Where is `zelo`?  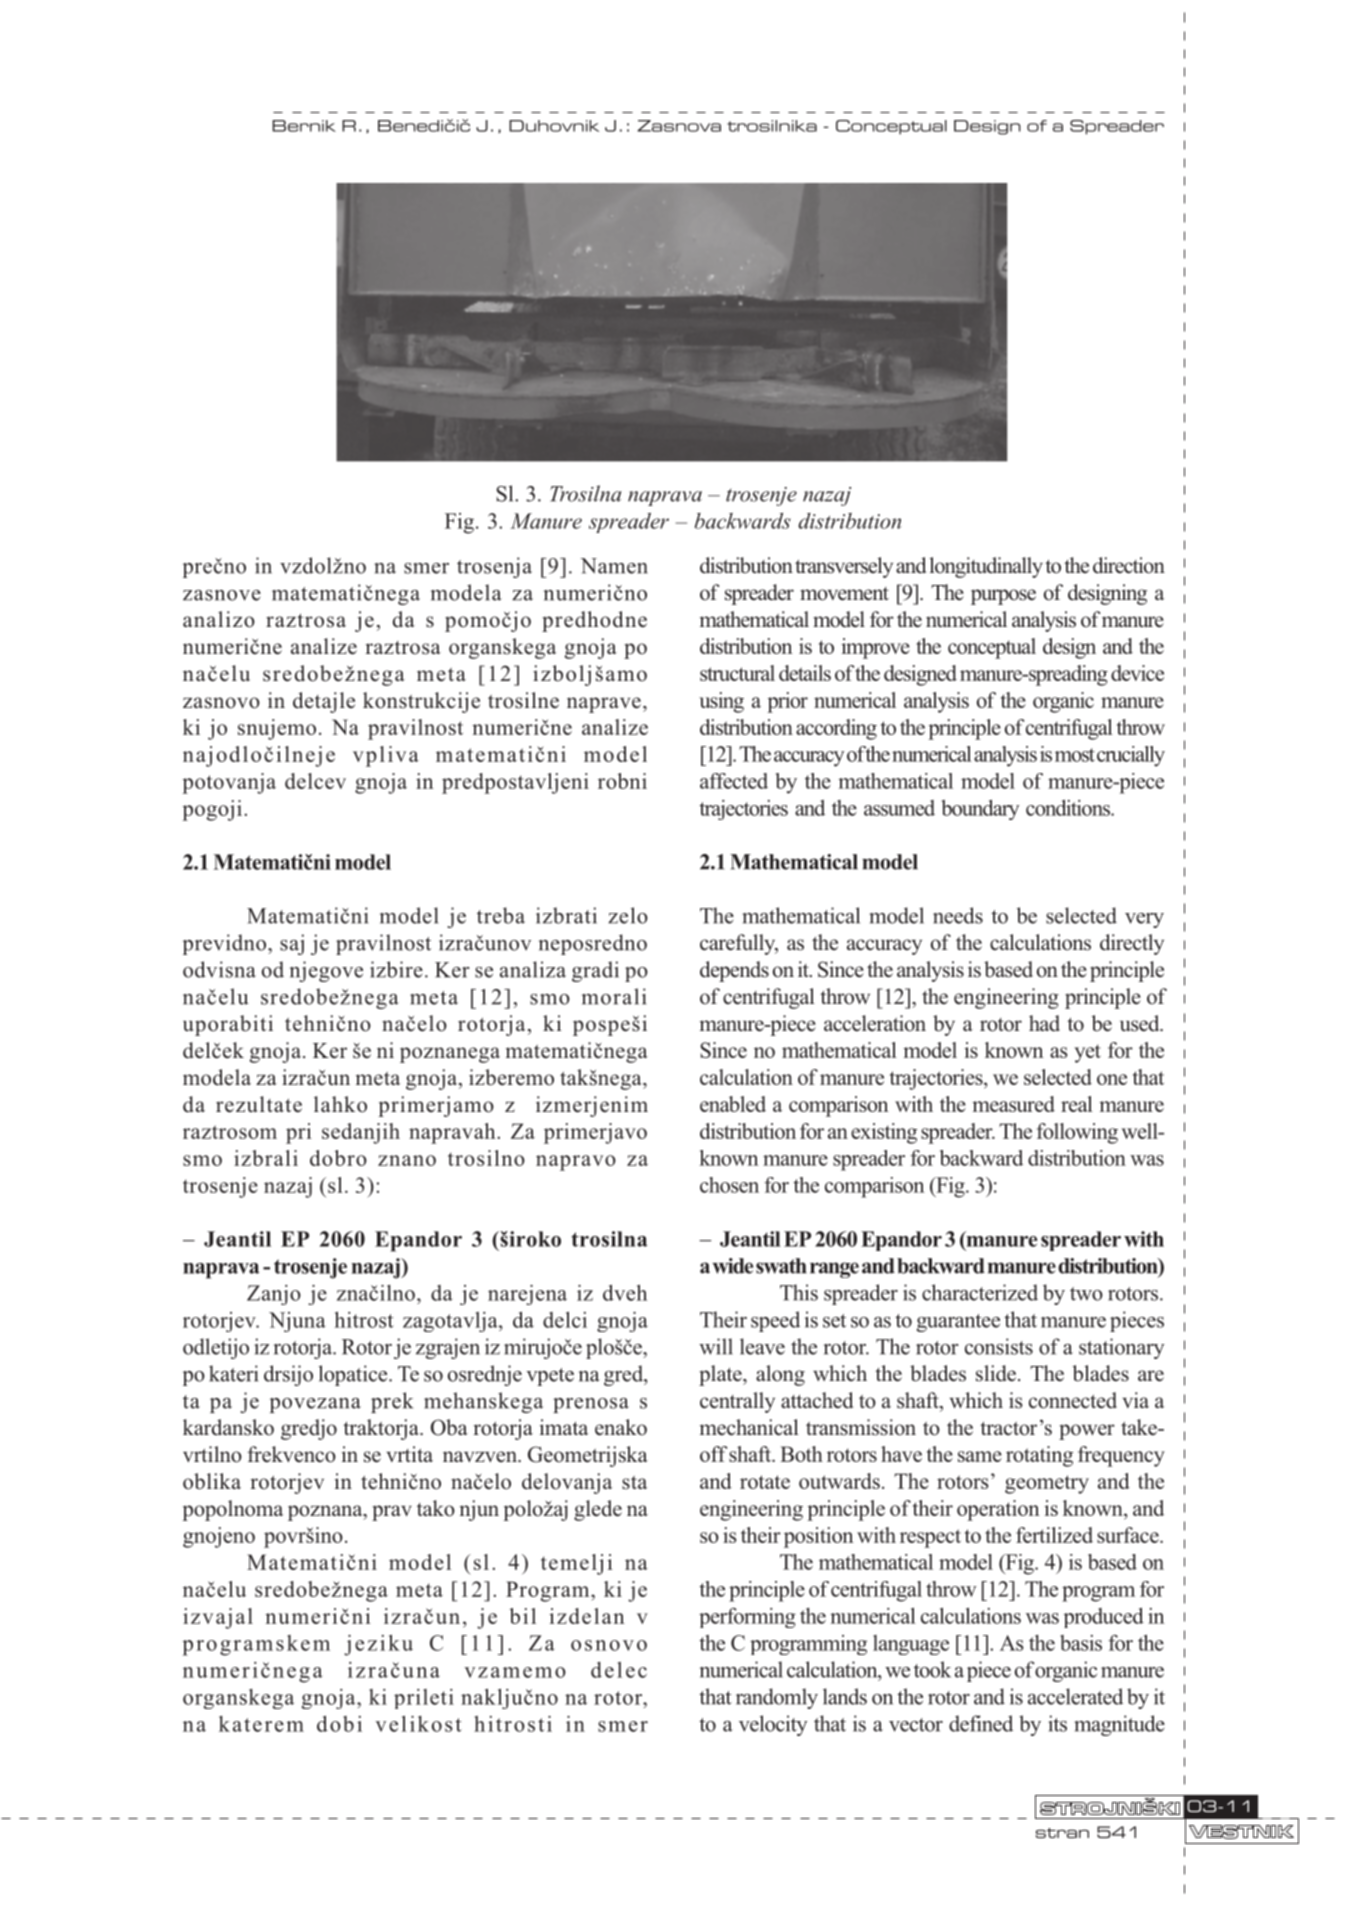
zelo is located at coordinates (628, 915).
